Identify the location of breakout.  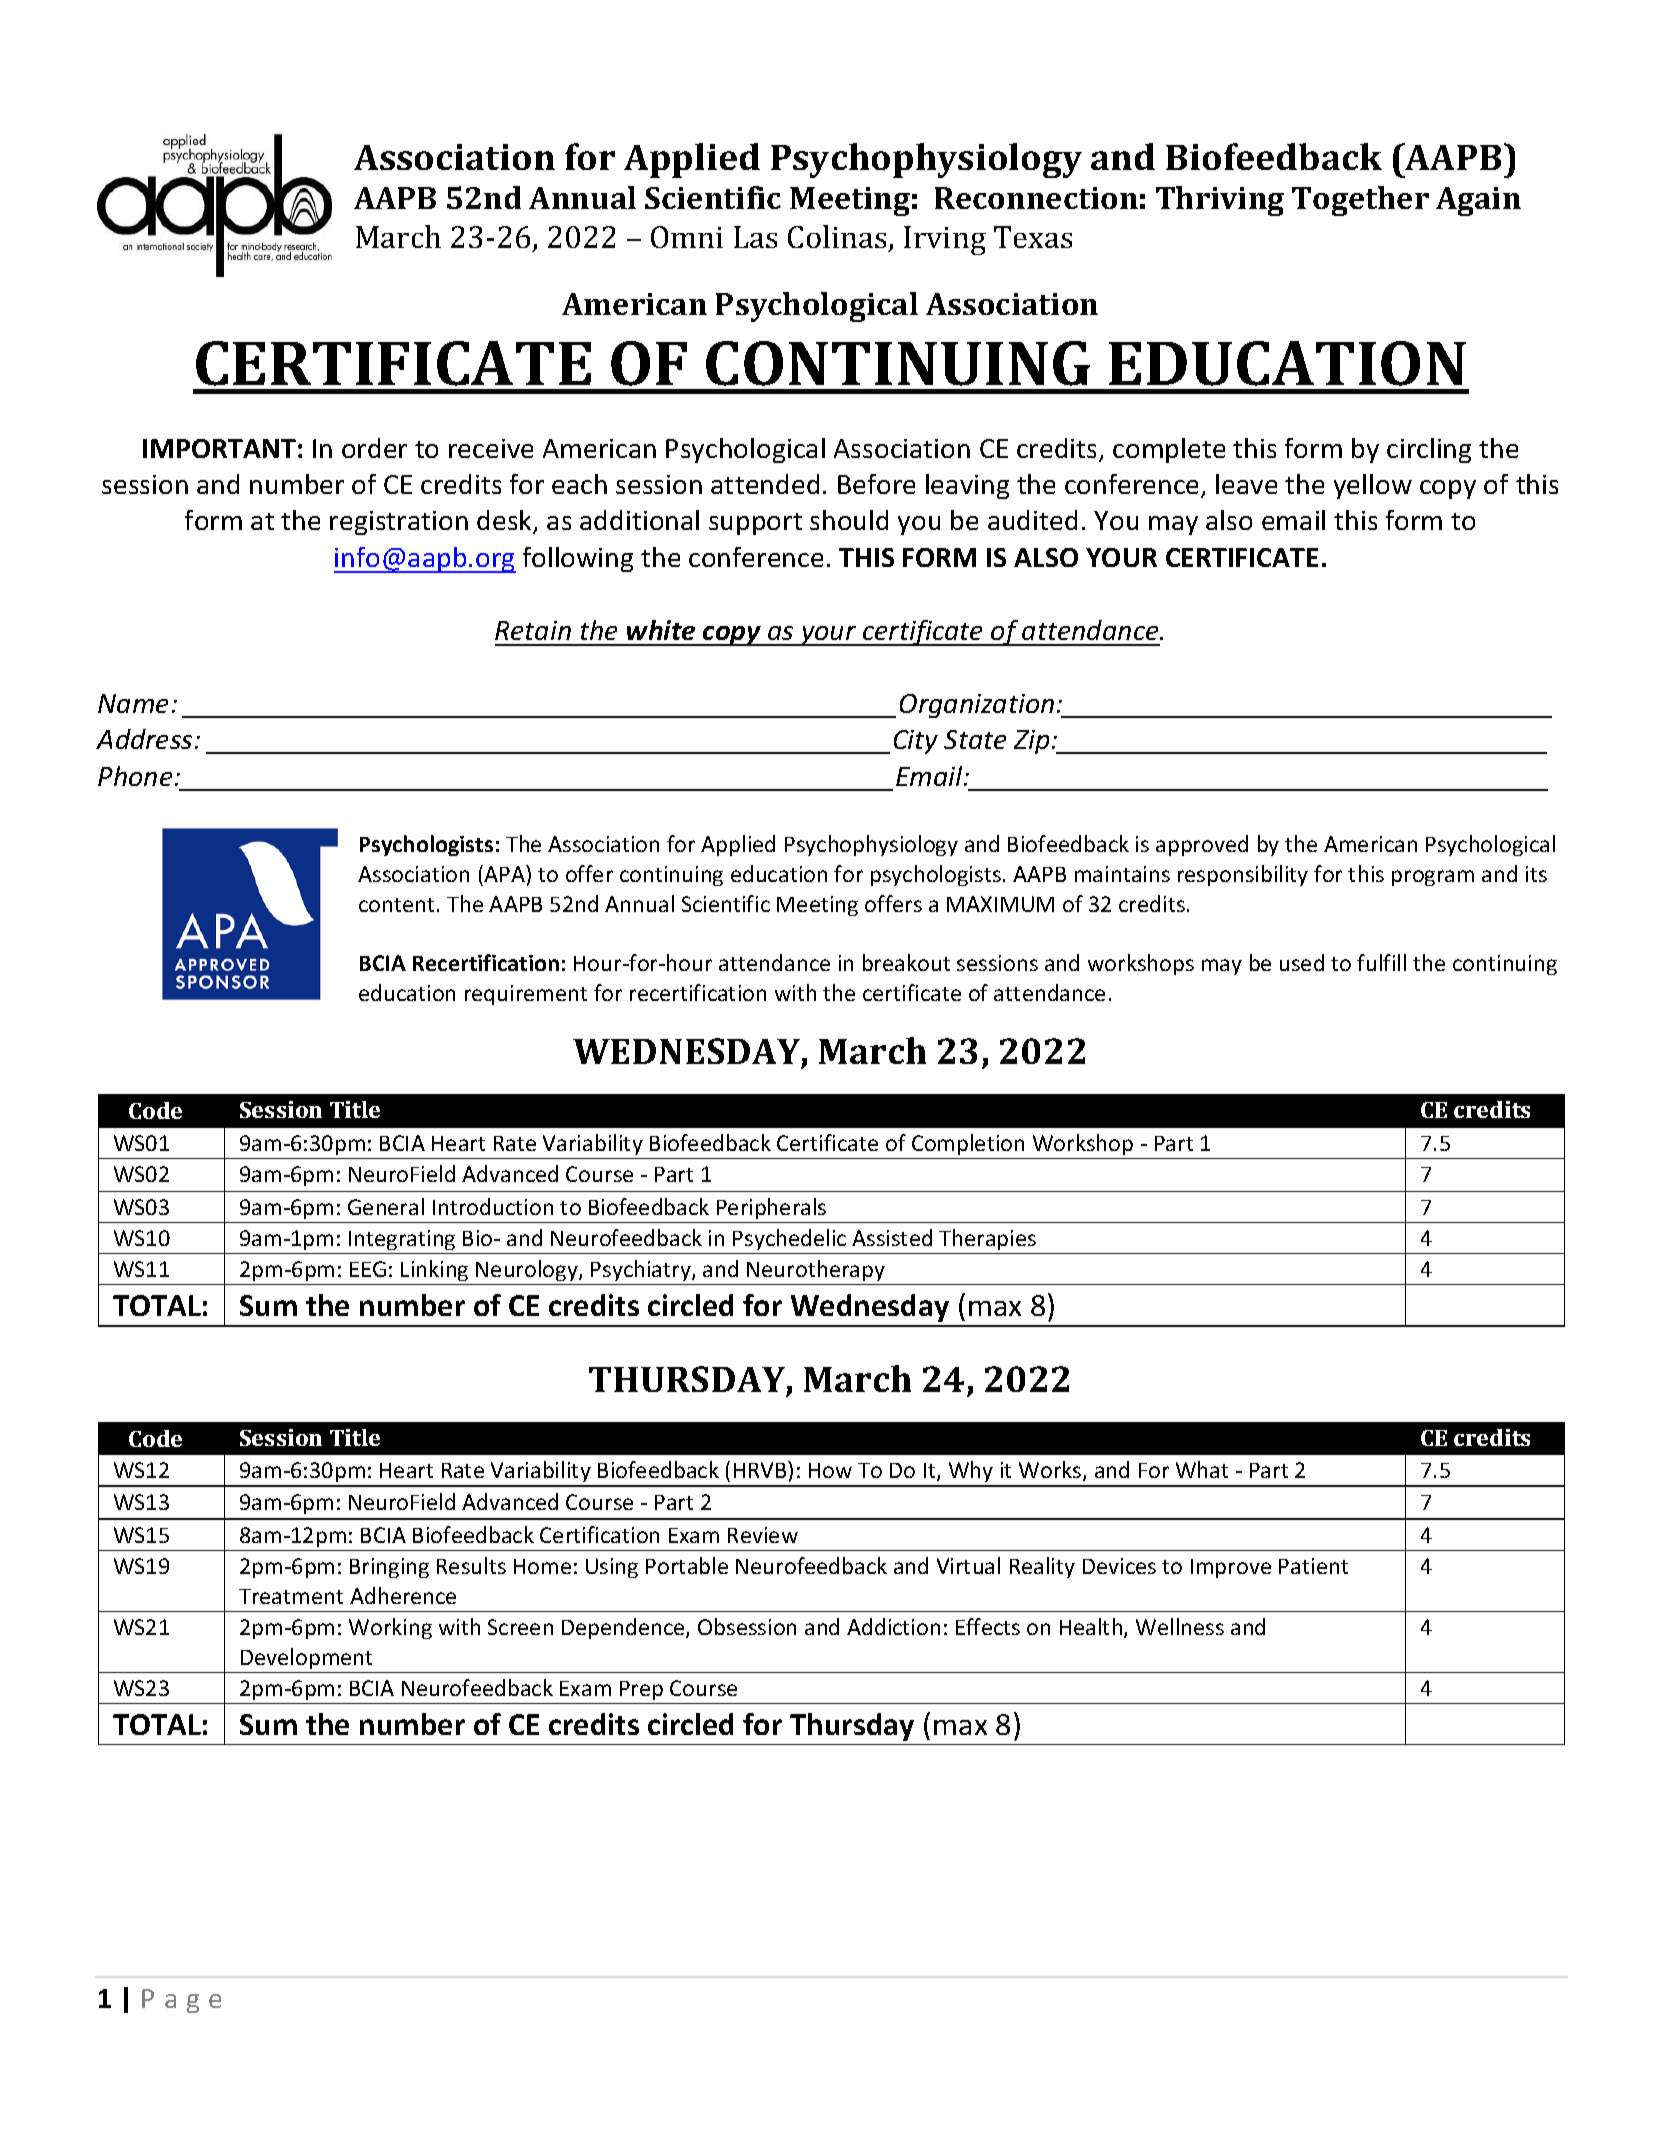
(906, 962).
